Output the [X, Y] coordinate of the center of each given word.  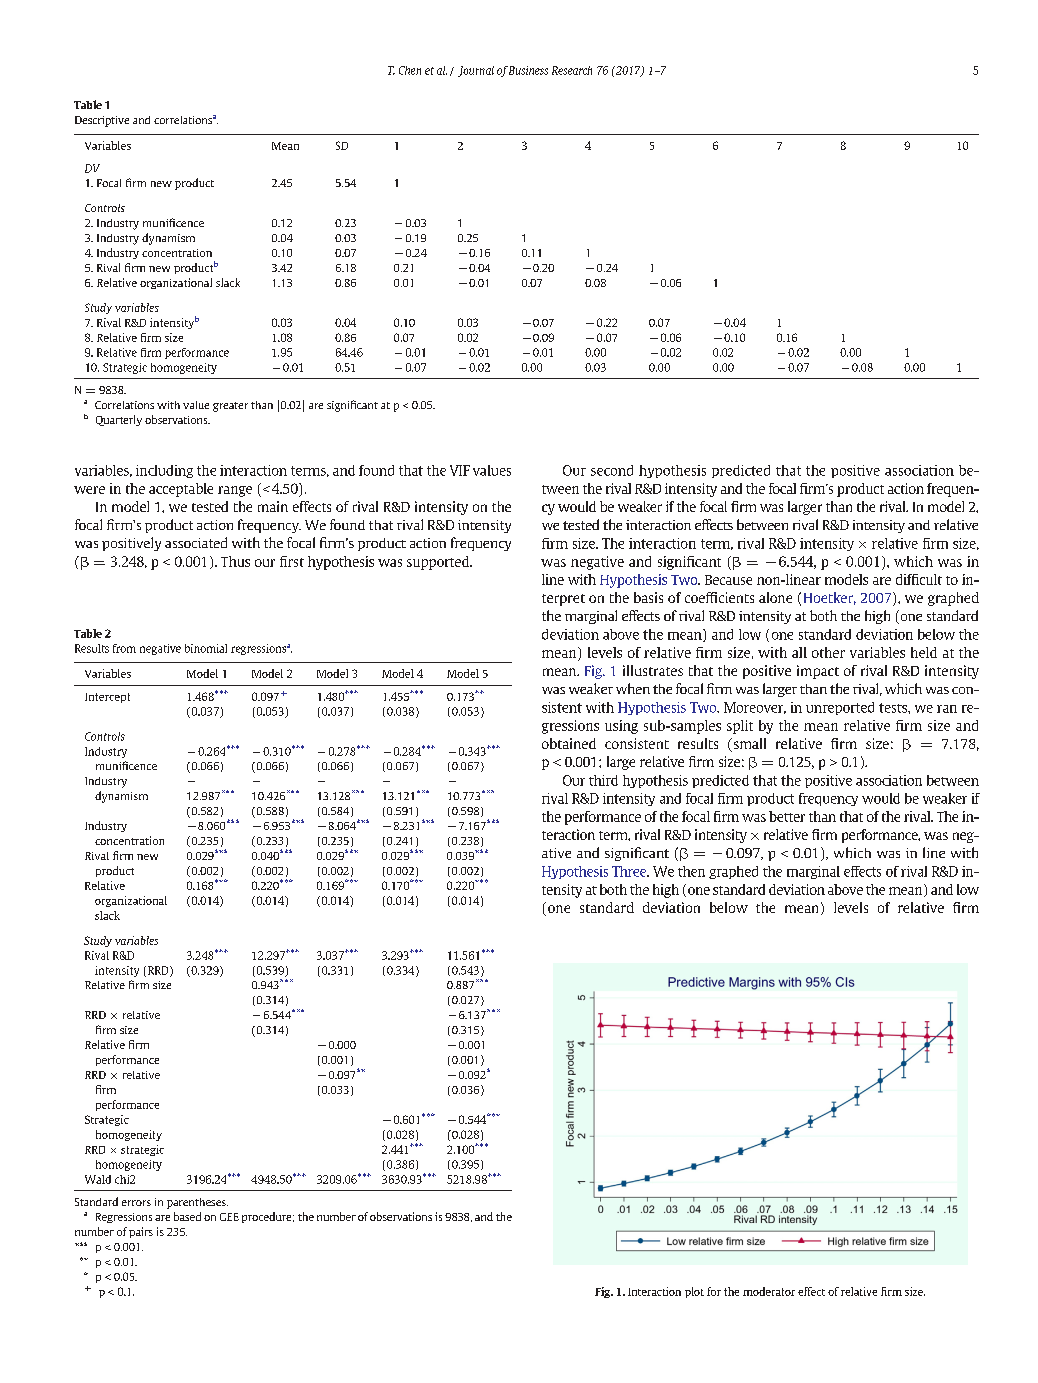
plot [694, 1292]
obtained [569, 743]
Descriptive [102, 121]
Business [528, 70]
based [187, 1216]
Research [572, 70]
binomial [206, 648]
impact [818, 672]
